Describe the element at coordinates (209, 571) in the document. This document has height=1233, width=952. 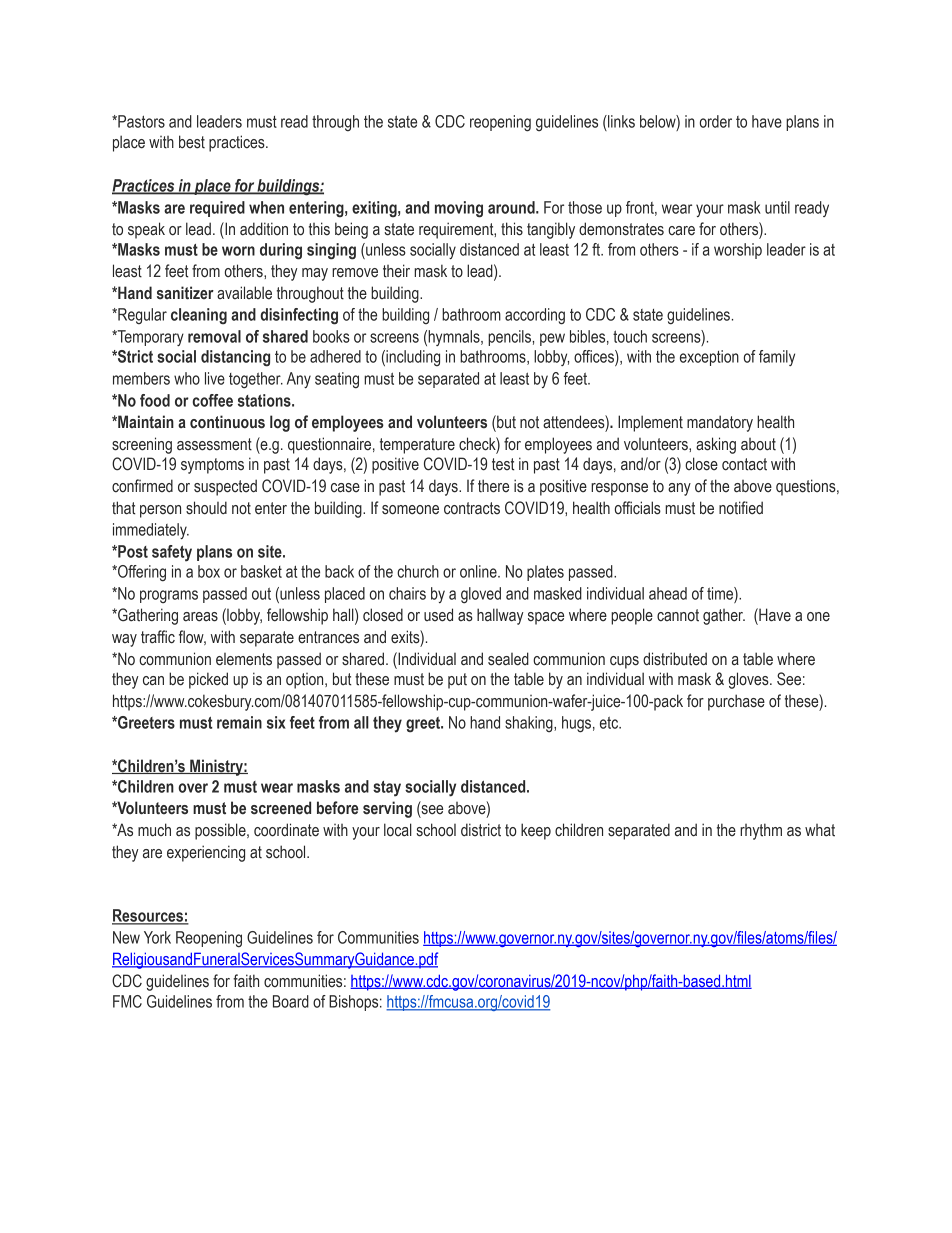
I see `box` at that location.
